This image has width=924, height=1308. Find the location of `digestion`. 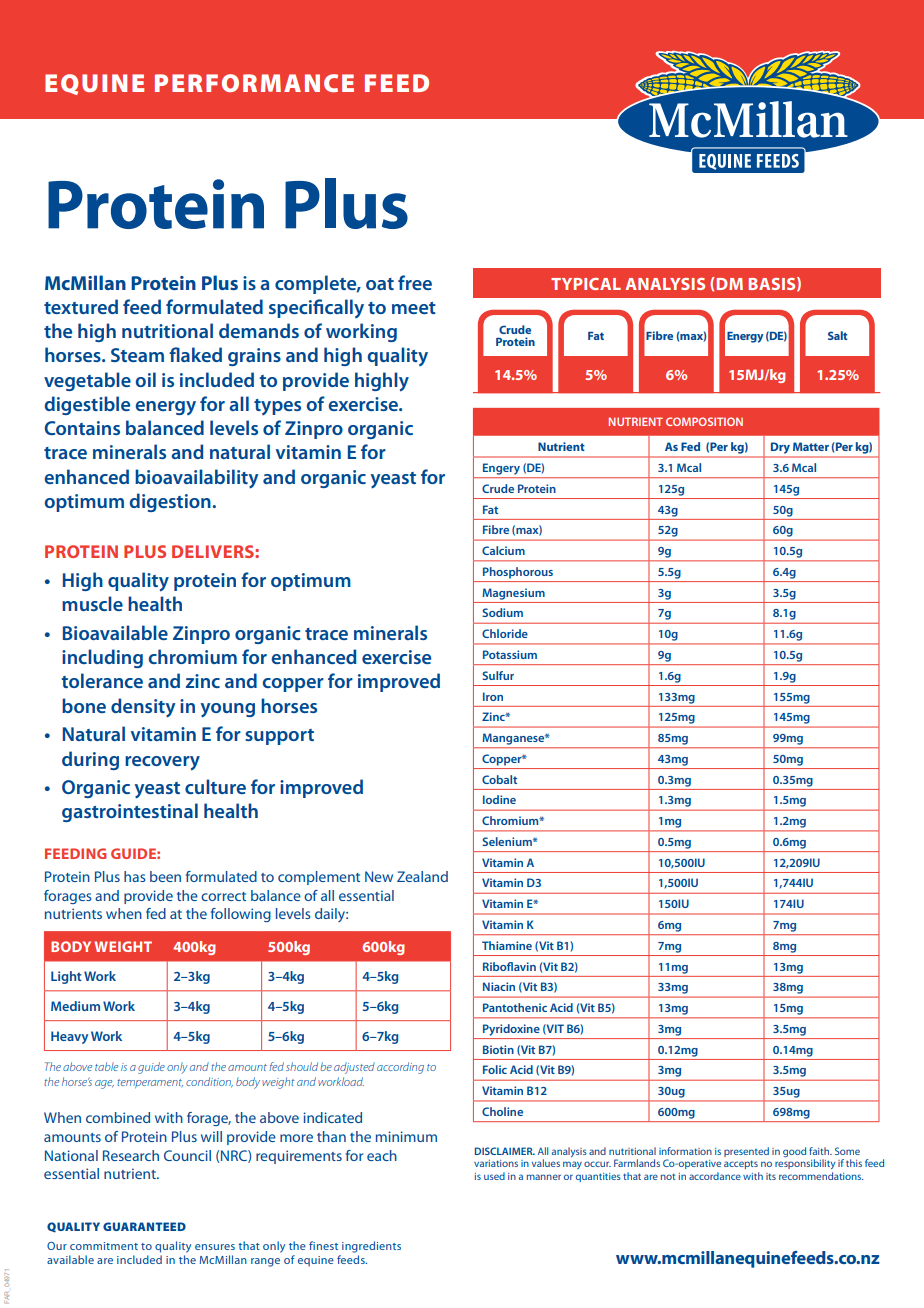

digestion is located at coordinates (170, 502).
